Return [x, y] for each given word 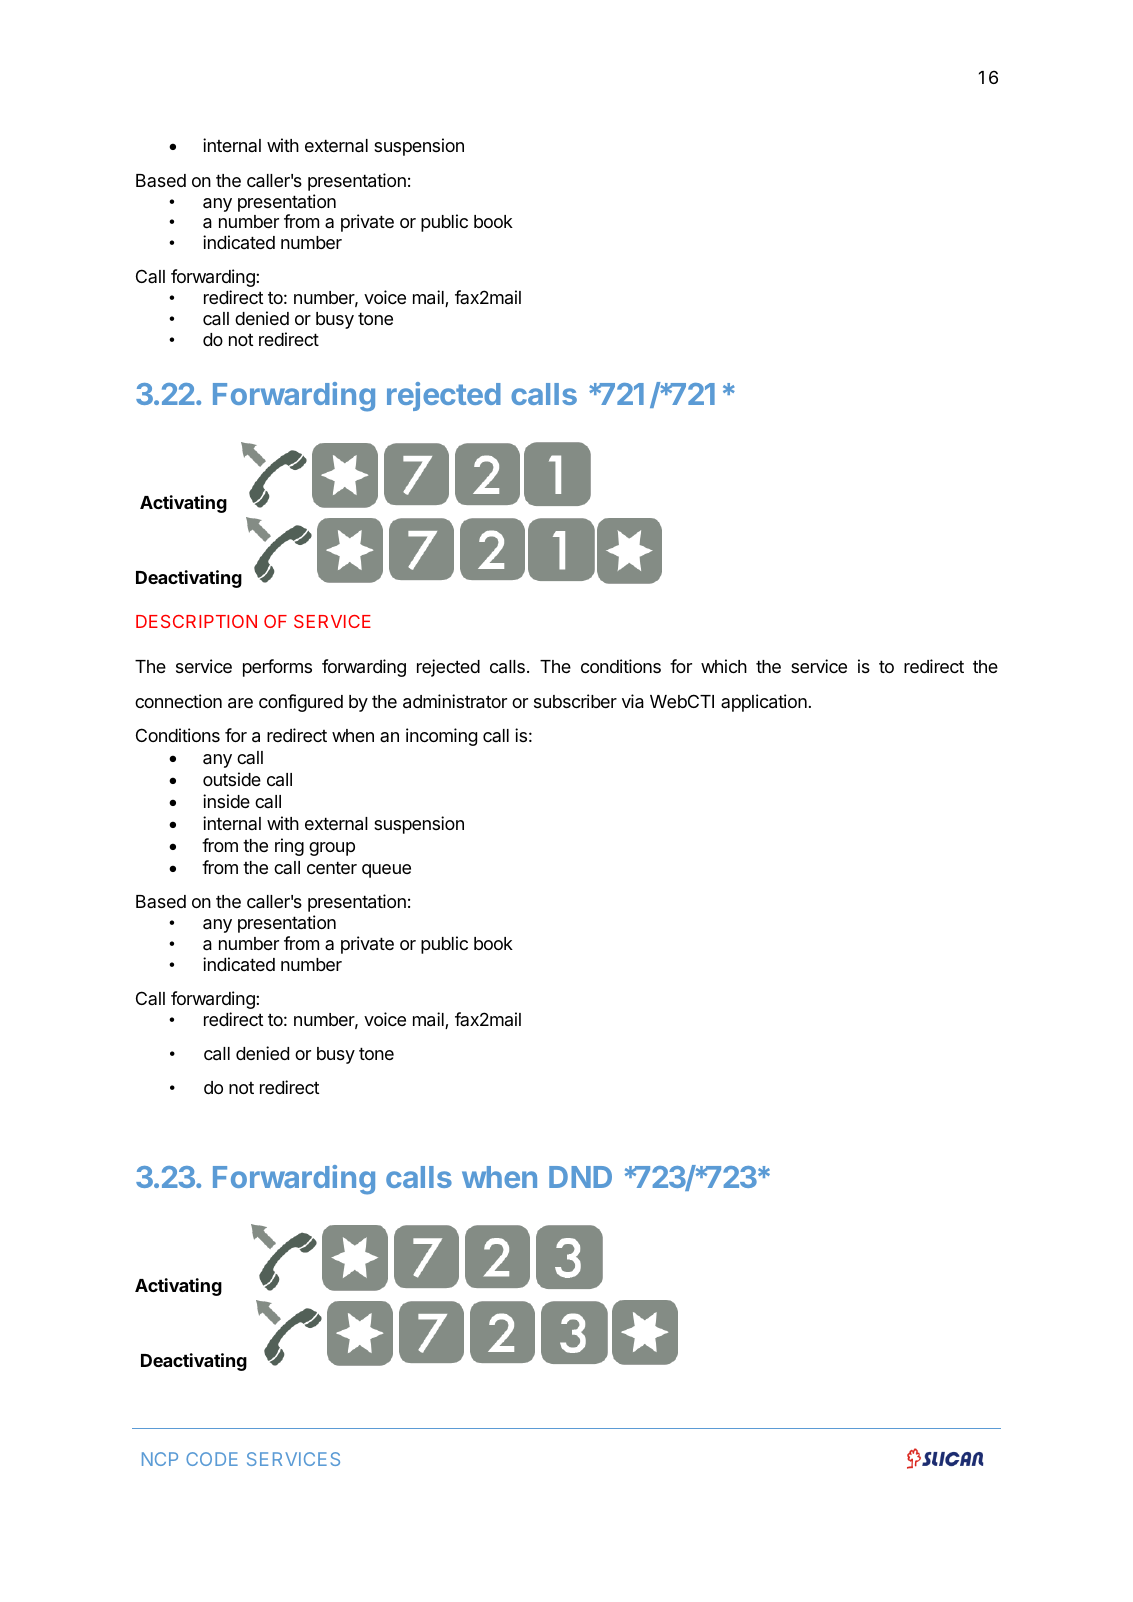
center [332, 867]
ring [289, 847]
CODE [212, 1459]
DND [580, 1177]
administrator [455, 701]
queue [386, 871]
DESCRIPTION [196, 621]
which [724, 666]
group [332, 849]
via [633, 701]
